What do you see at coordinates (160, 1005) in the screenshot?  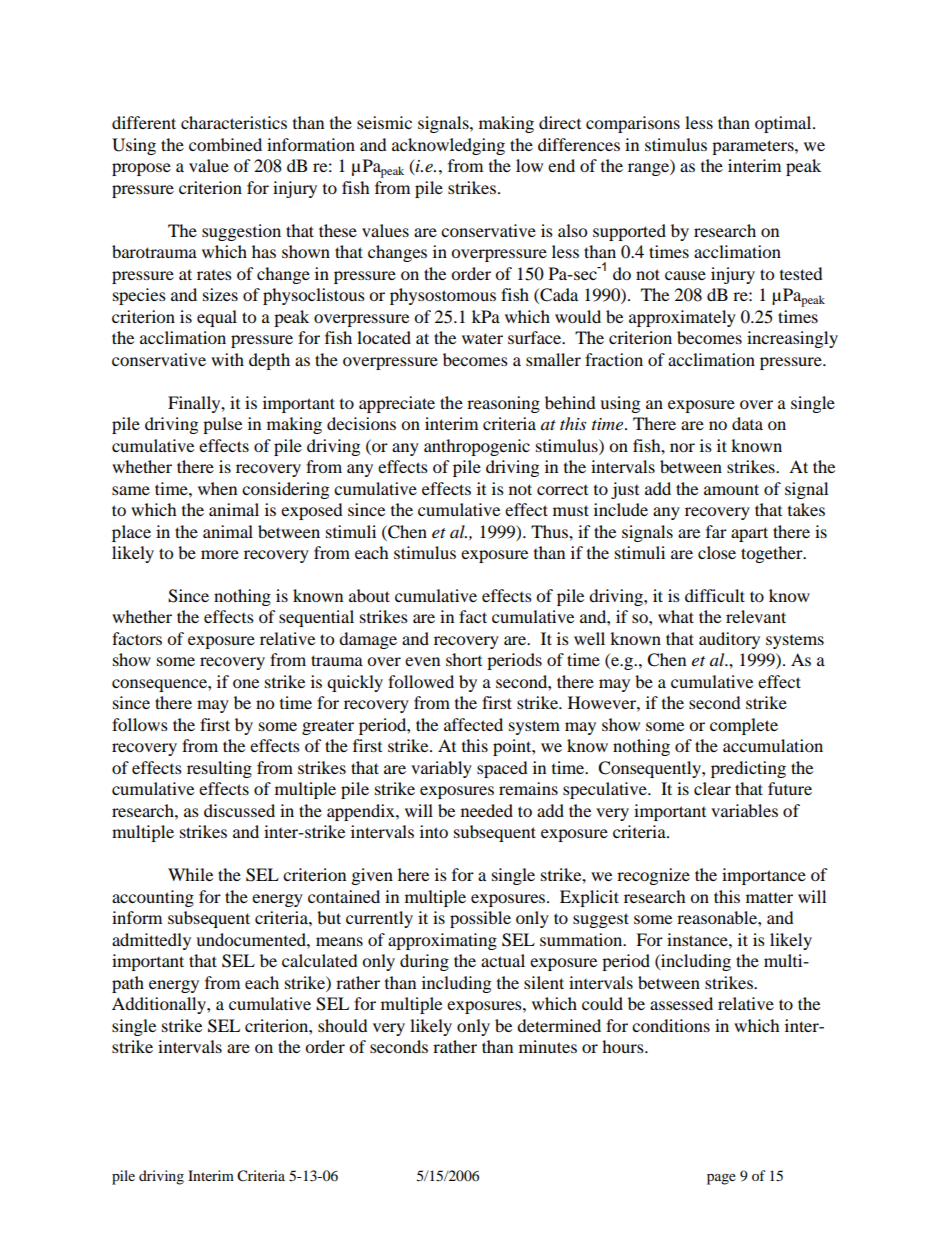 I see `Additionally` at bounding box center [160, 1005].
